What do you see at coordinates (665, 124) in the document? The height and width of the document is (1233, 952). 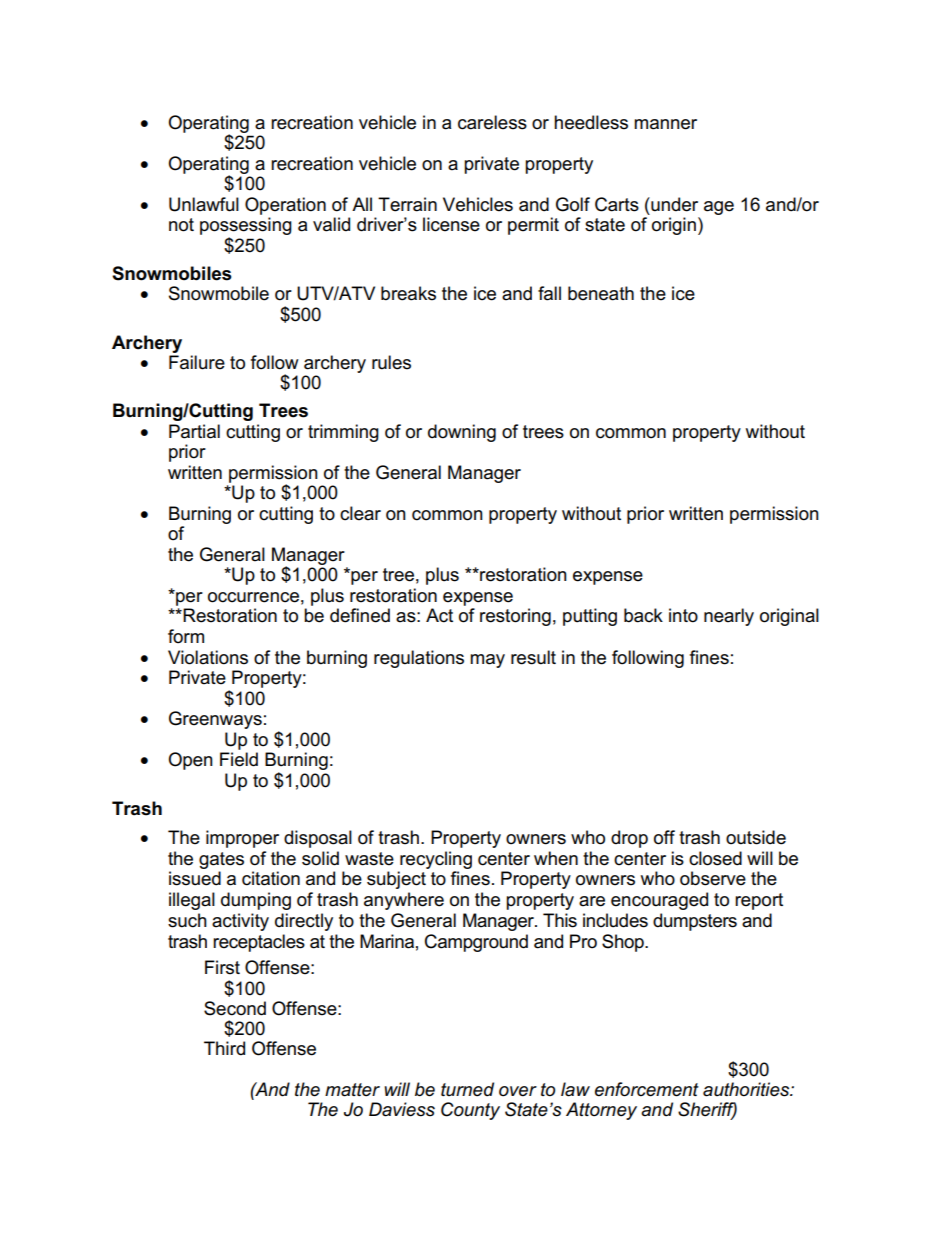 I see `manner` at bounding box center [665, 124].
